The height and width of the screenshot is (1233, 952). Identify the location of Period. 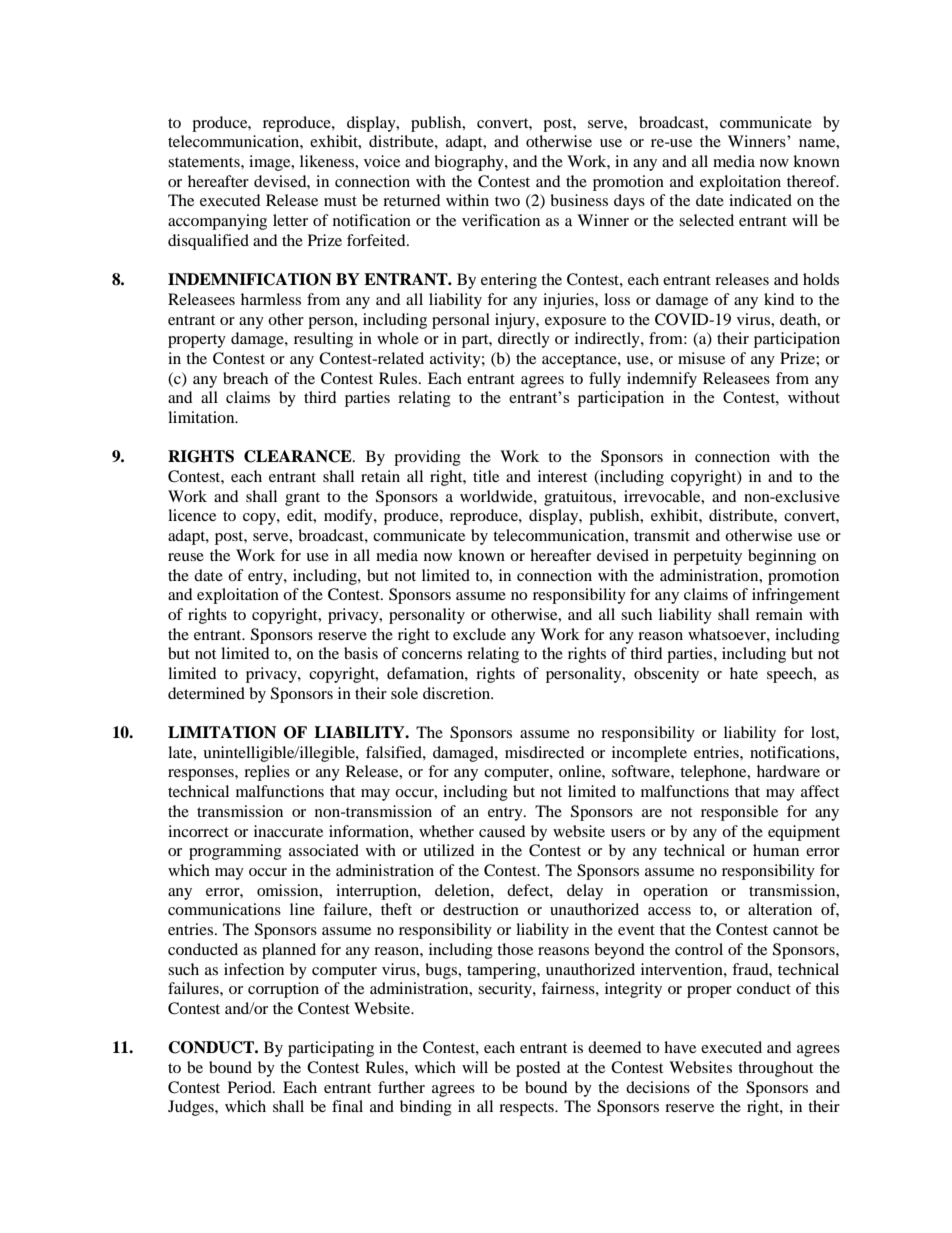
(251, 1087).
